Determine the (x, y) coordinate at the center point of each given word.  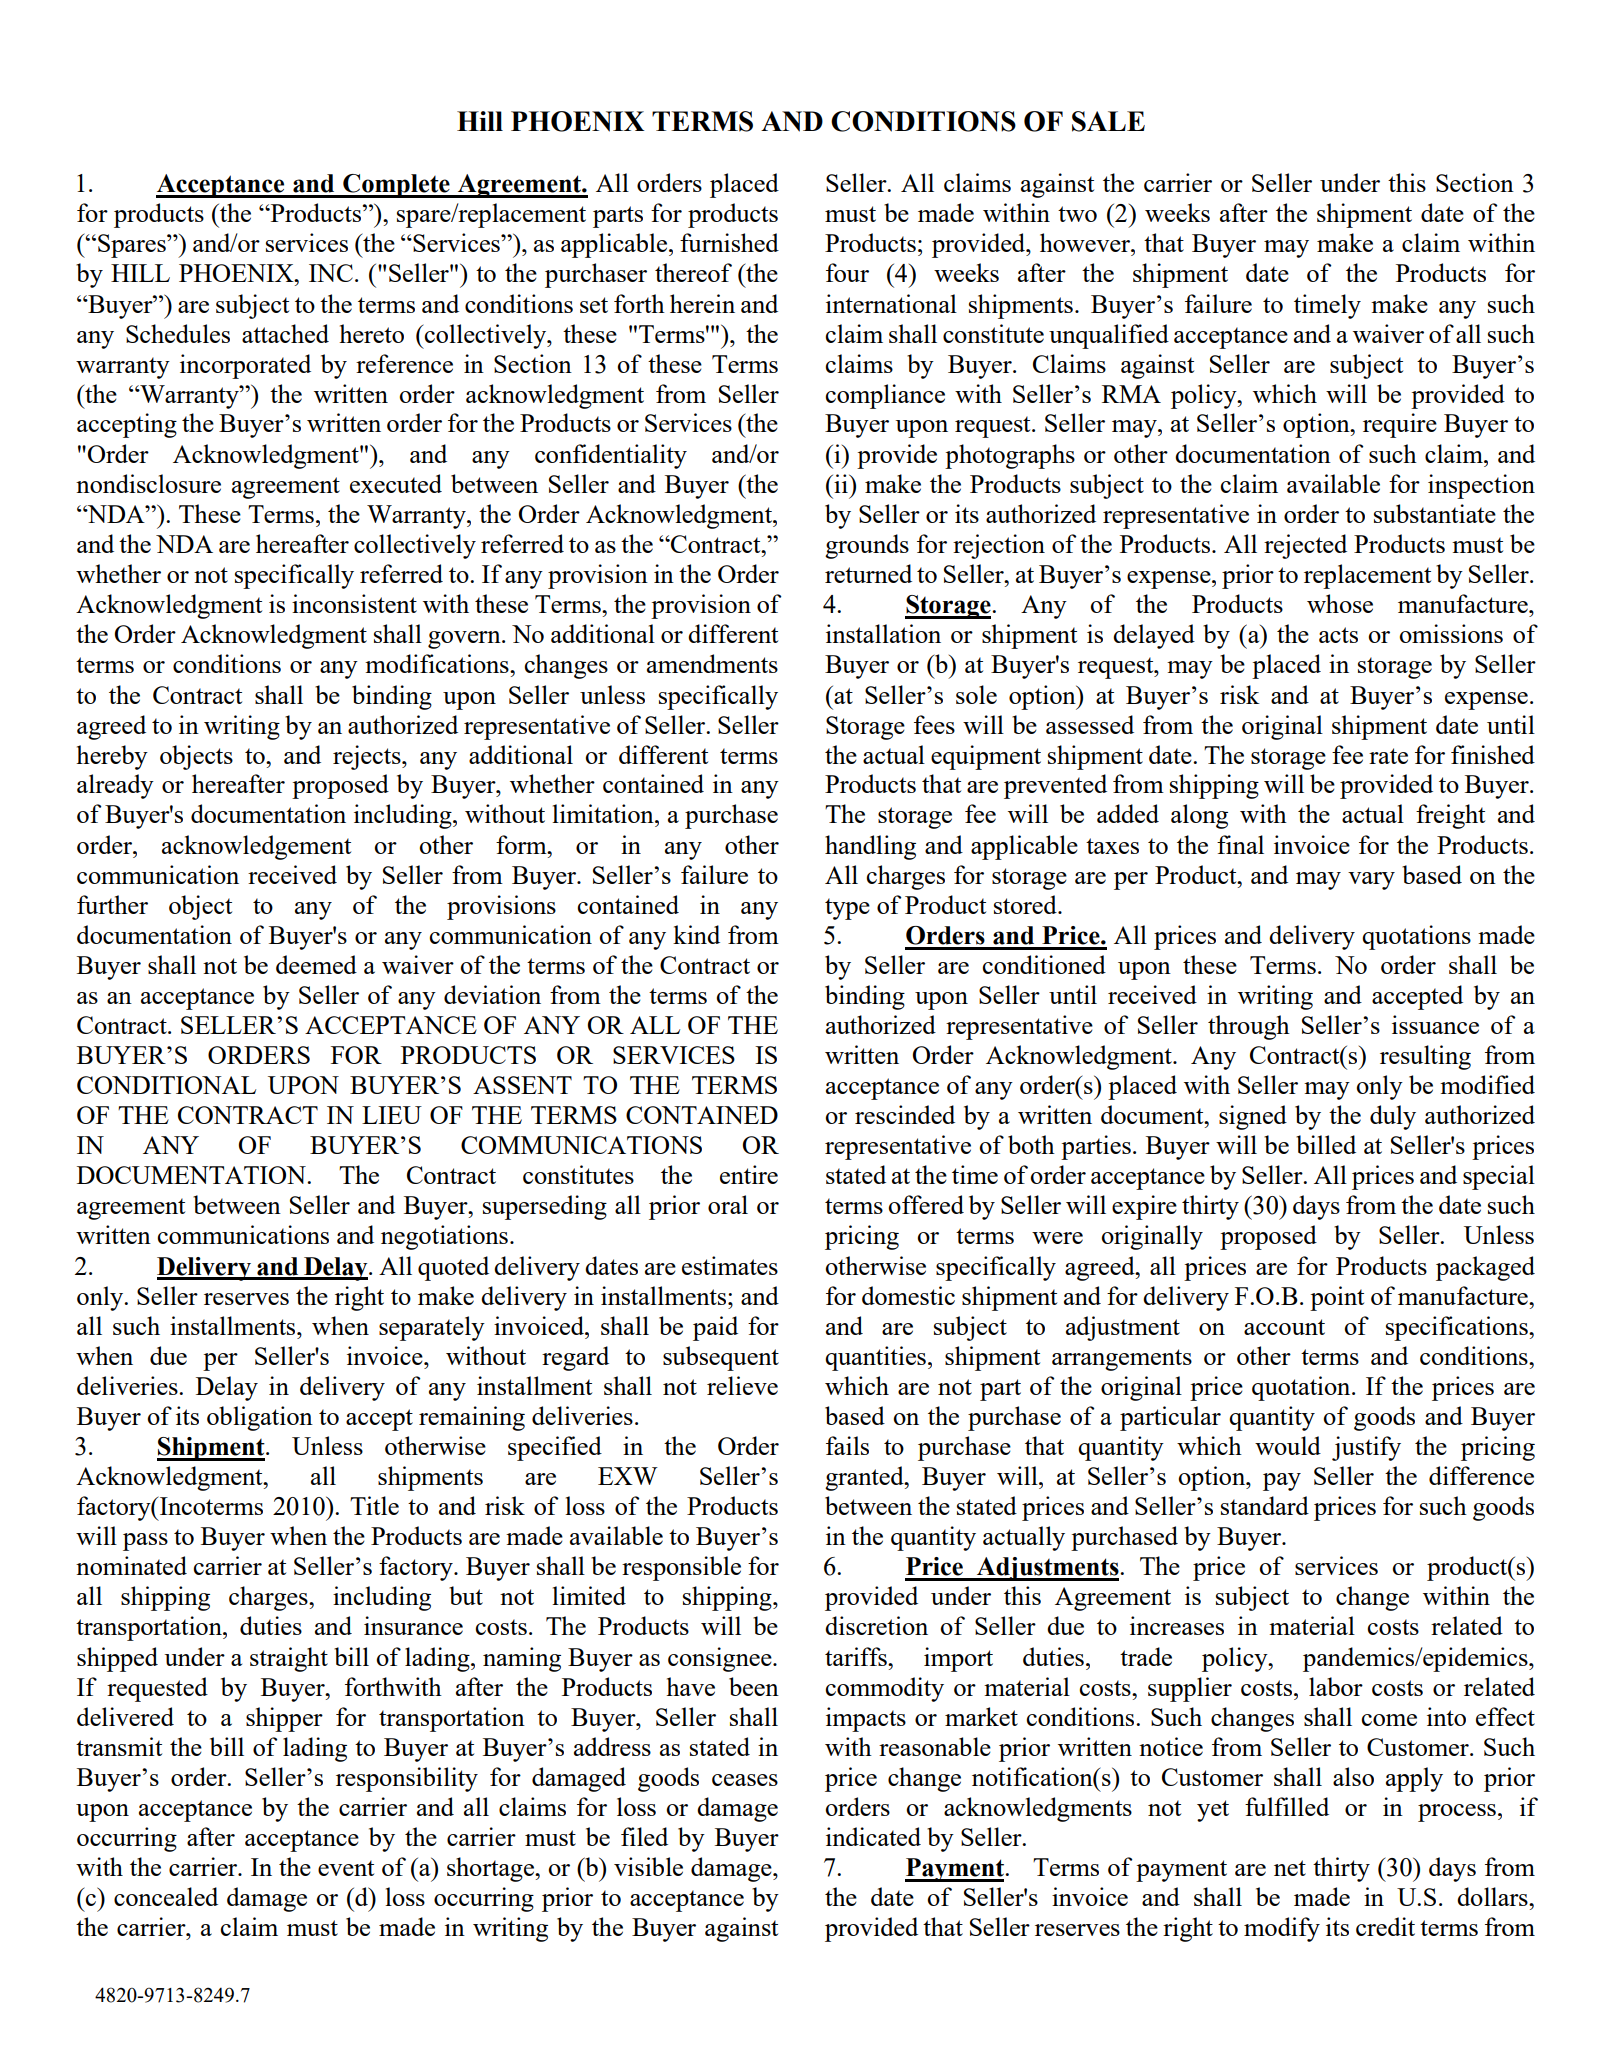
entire (749, 1174)
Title (374, 1505)
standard (1265, 1505)
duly (1393, 1117)
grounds (867, 546)
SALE (1108, 121)
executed (396, 483)
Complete (396, 186)
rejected (1305, 546)
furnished (729, 242)
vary (1371, 881)
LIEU (392, 1115)
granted (865, 1478)
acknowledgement (256, 847)
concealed (166, 1896)
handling (870, 847)
